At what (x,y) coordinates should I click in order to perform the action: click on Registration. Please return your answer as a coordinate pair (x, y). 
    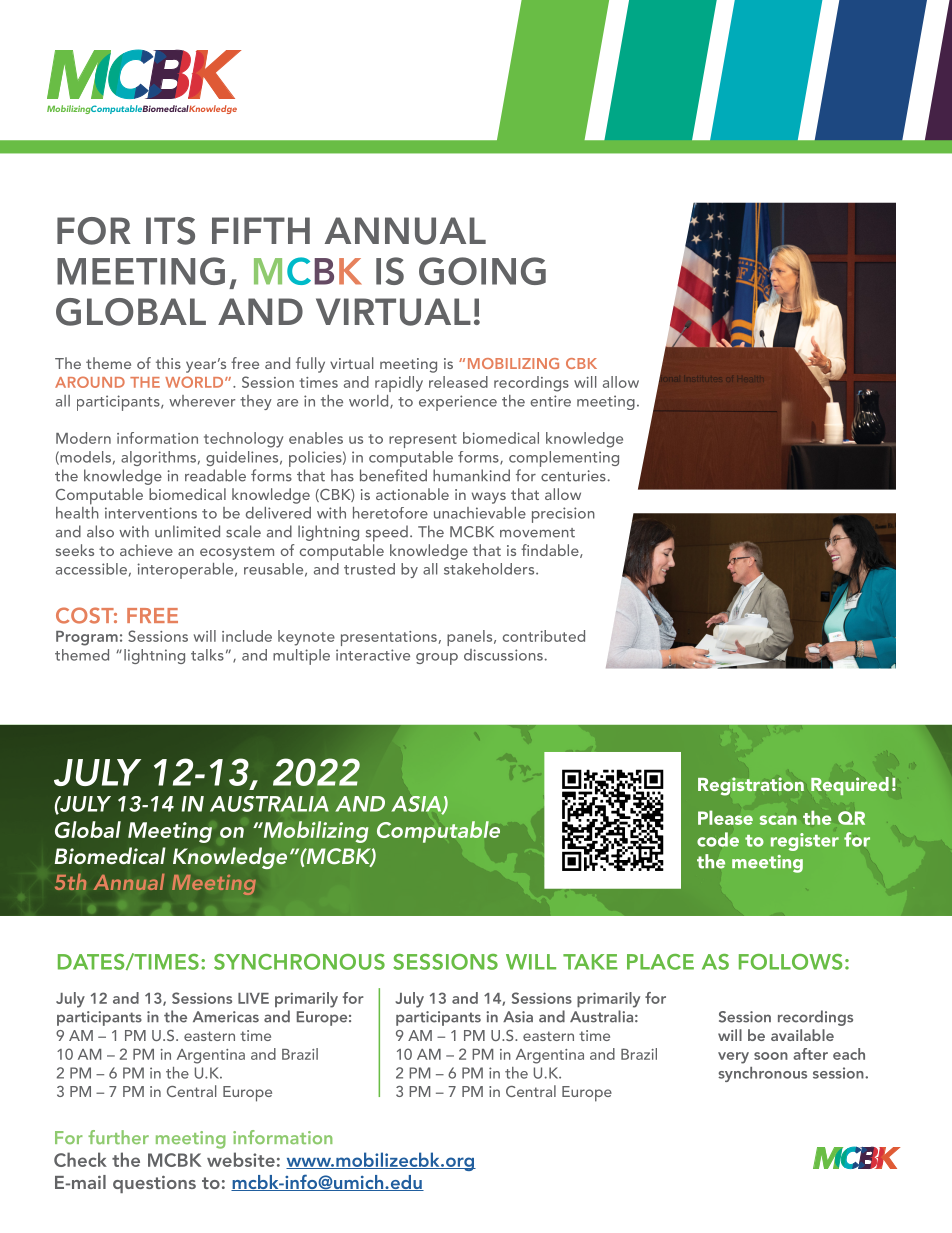
    Looking at the image, I should click on (751, 786).
